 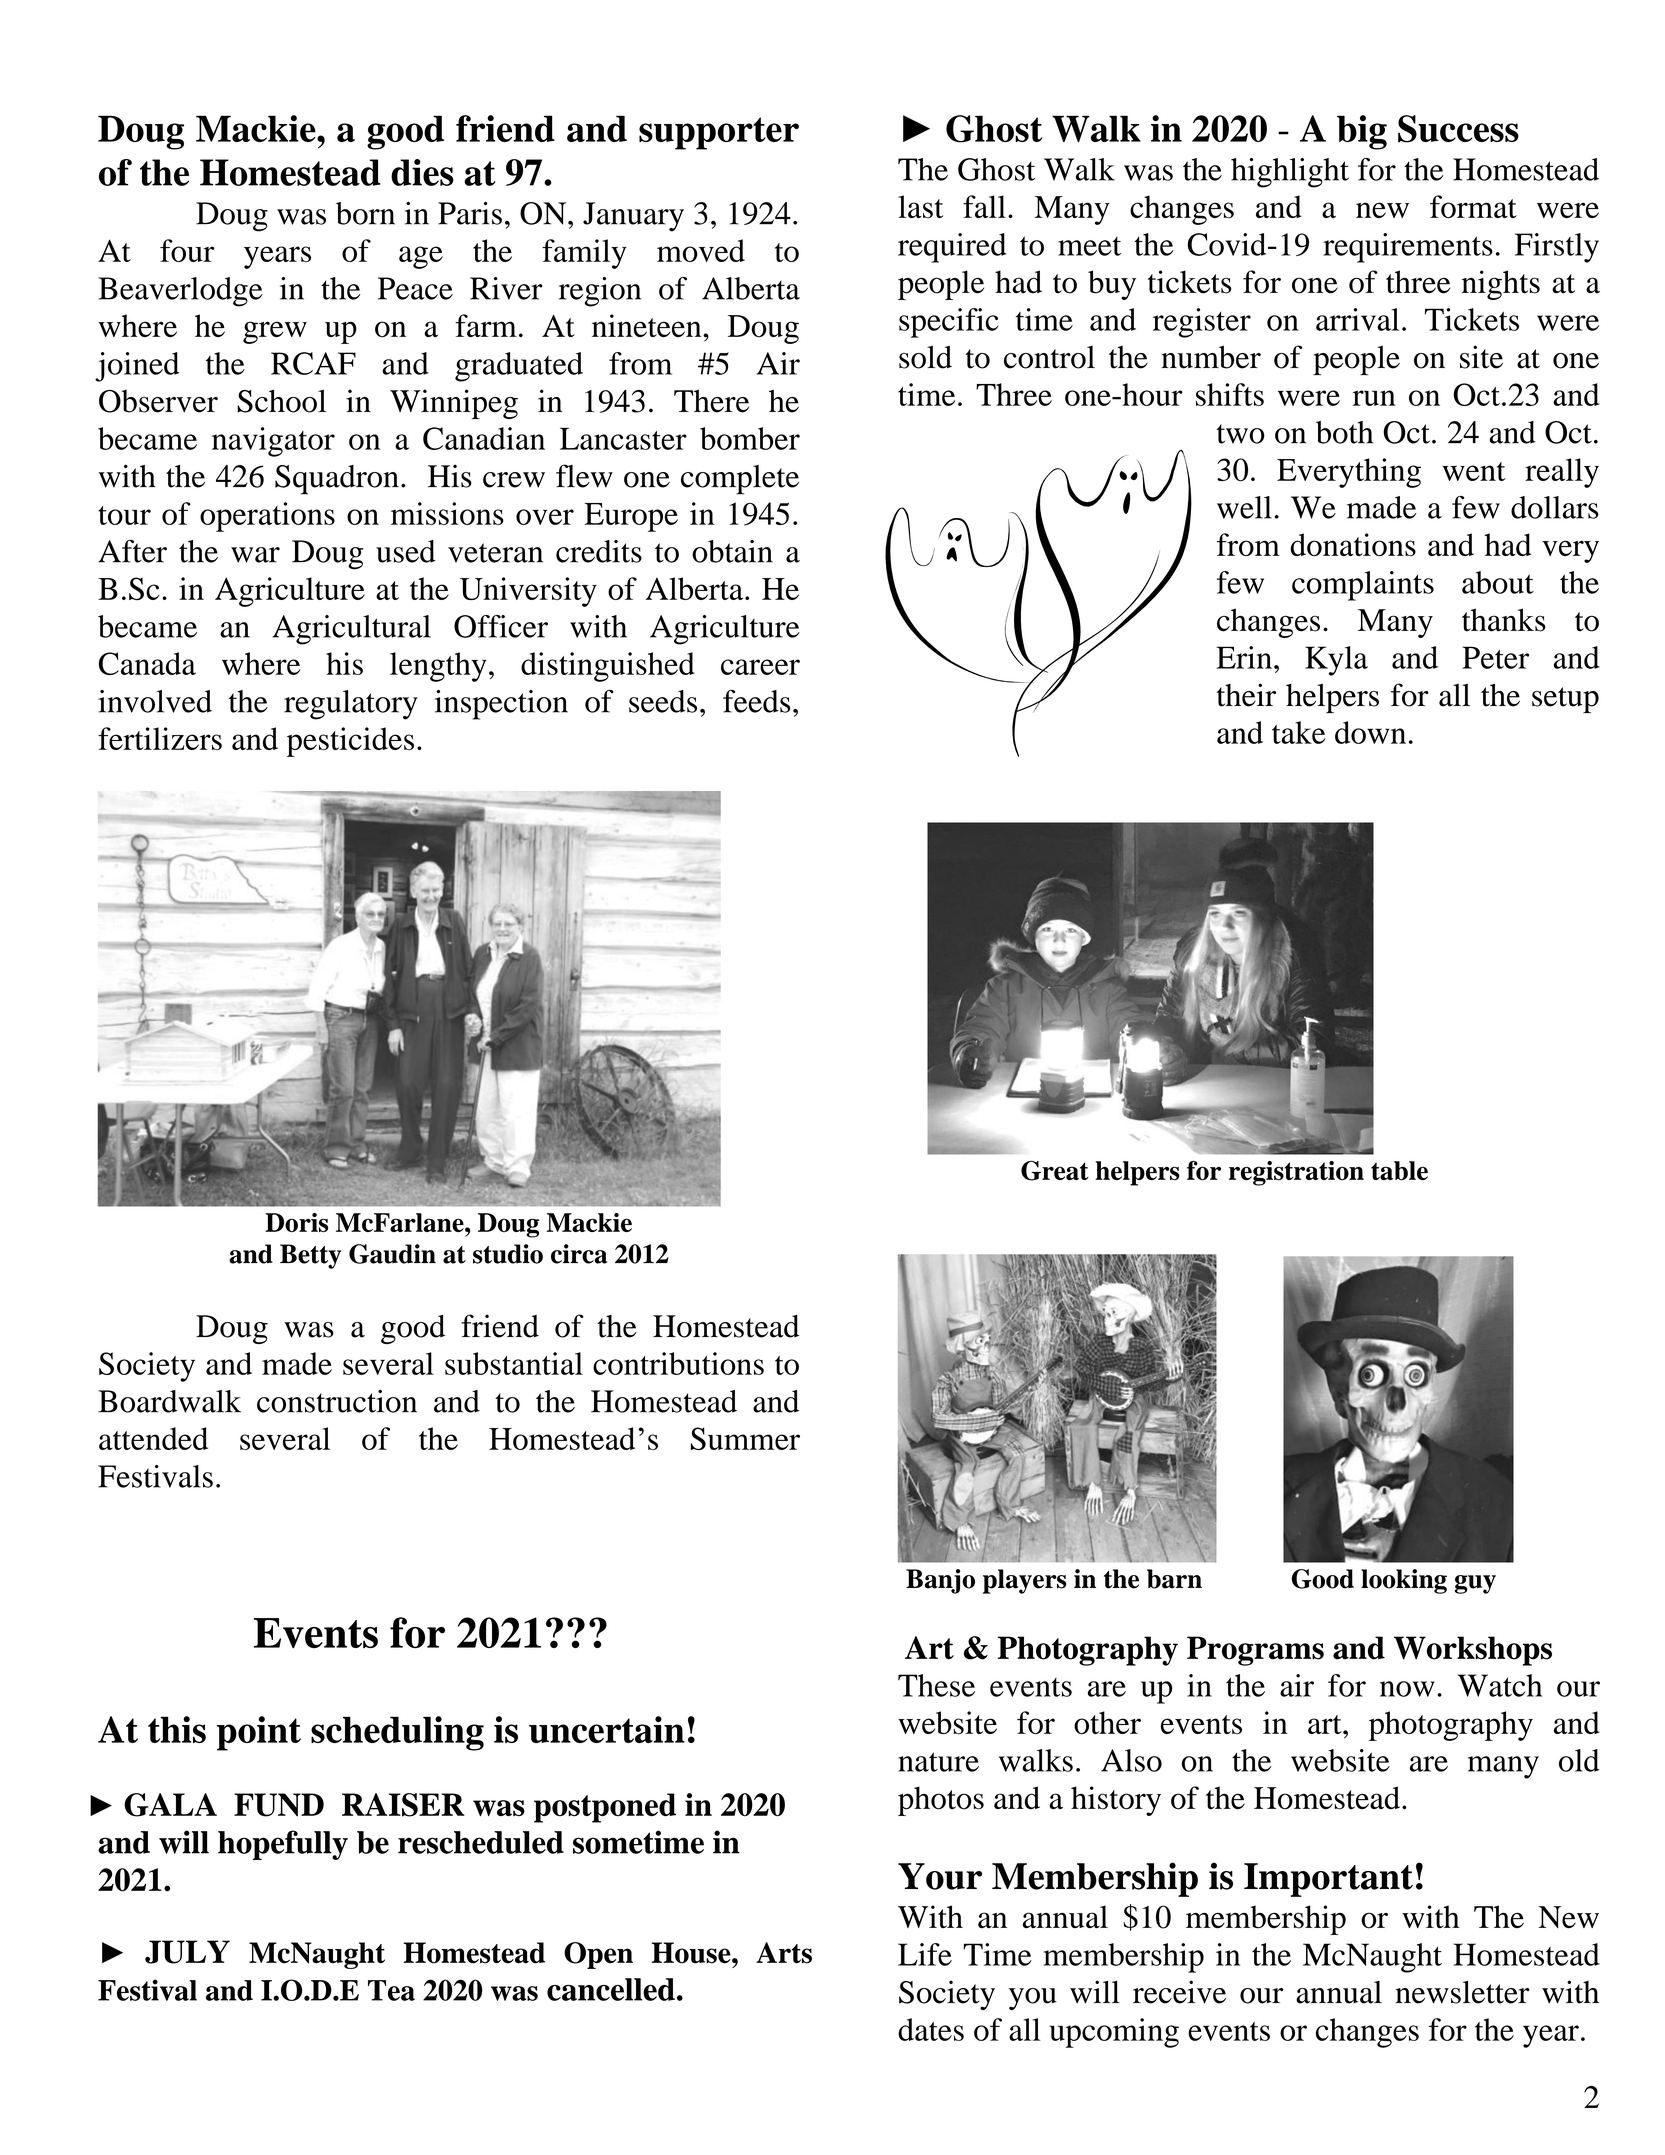 What do you see at coordinates (365, 213) in the screenshot?
I see `born` at bounding box center [365, 213].
